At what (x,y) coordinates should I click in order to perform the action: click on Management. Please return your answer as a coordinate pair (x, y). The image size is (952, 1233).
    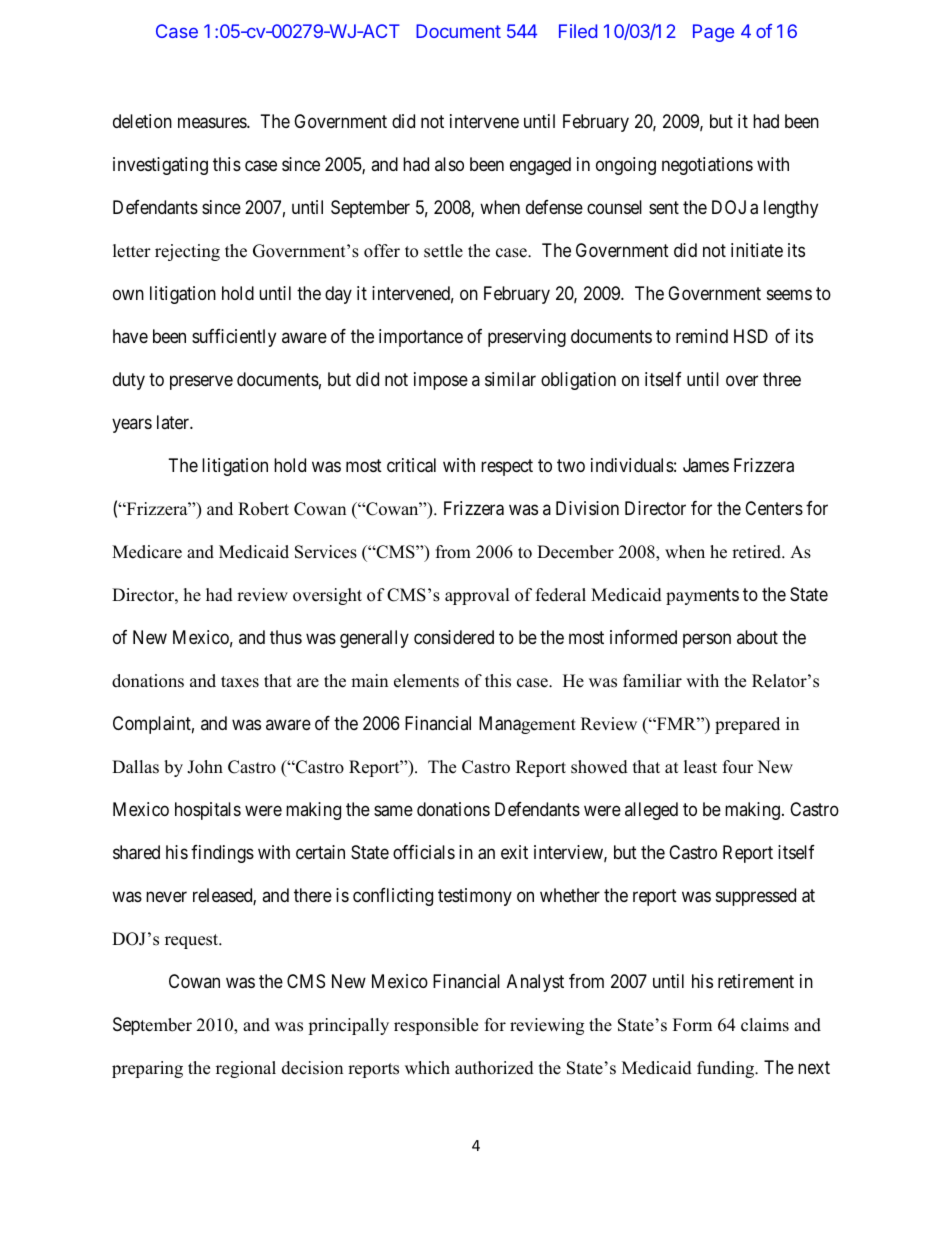
    Looking at the image, I should click on (527, 725).
